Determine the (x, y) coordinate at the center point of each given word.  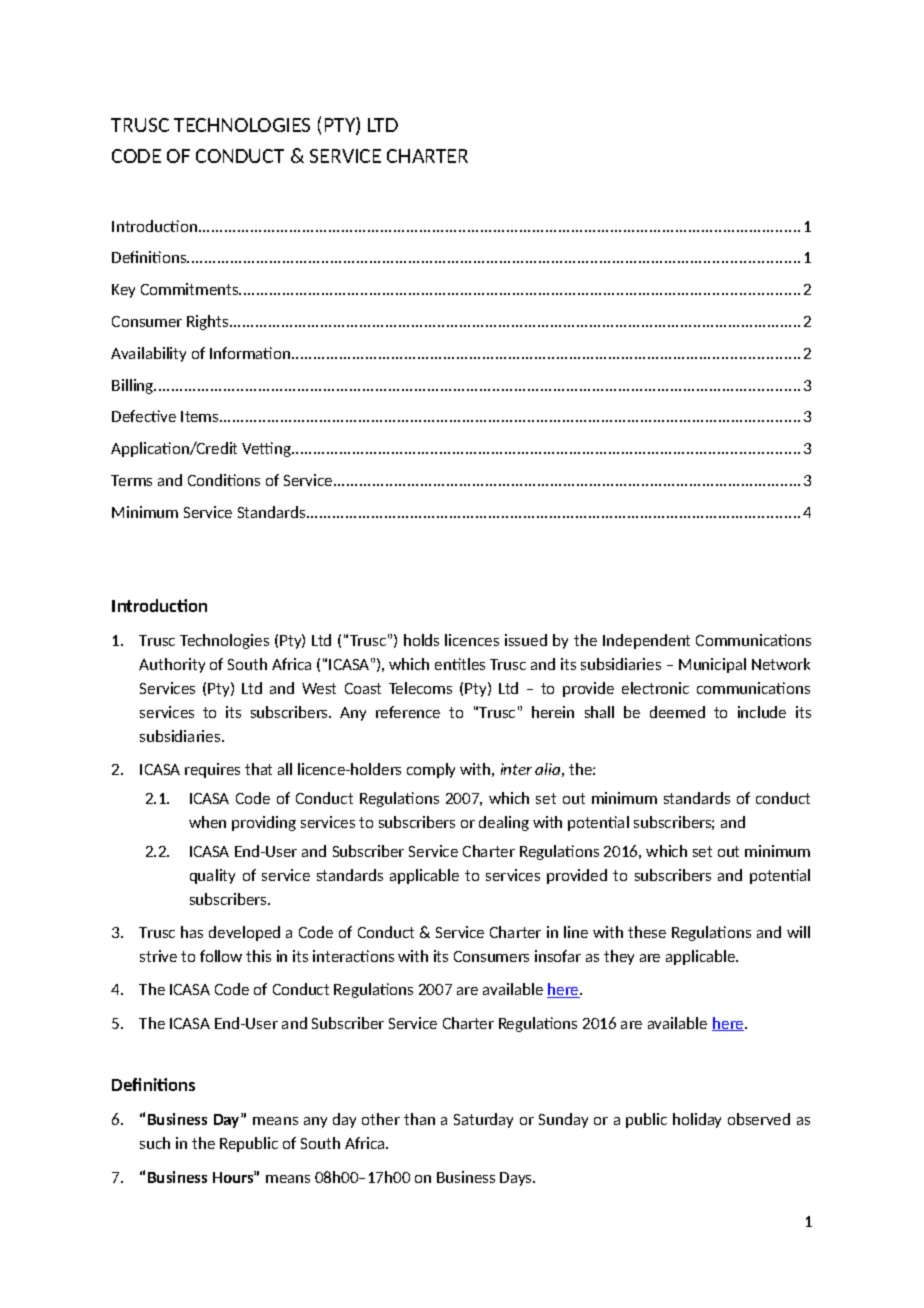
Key (123, 291)
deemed (677, 712)
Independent (646, 641)
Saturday (483, 1120)
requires (212, 770)
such (155, 1143)
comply (431, 770)
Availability (148, 354)
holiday (697, 1120)
